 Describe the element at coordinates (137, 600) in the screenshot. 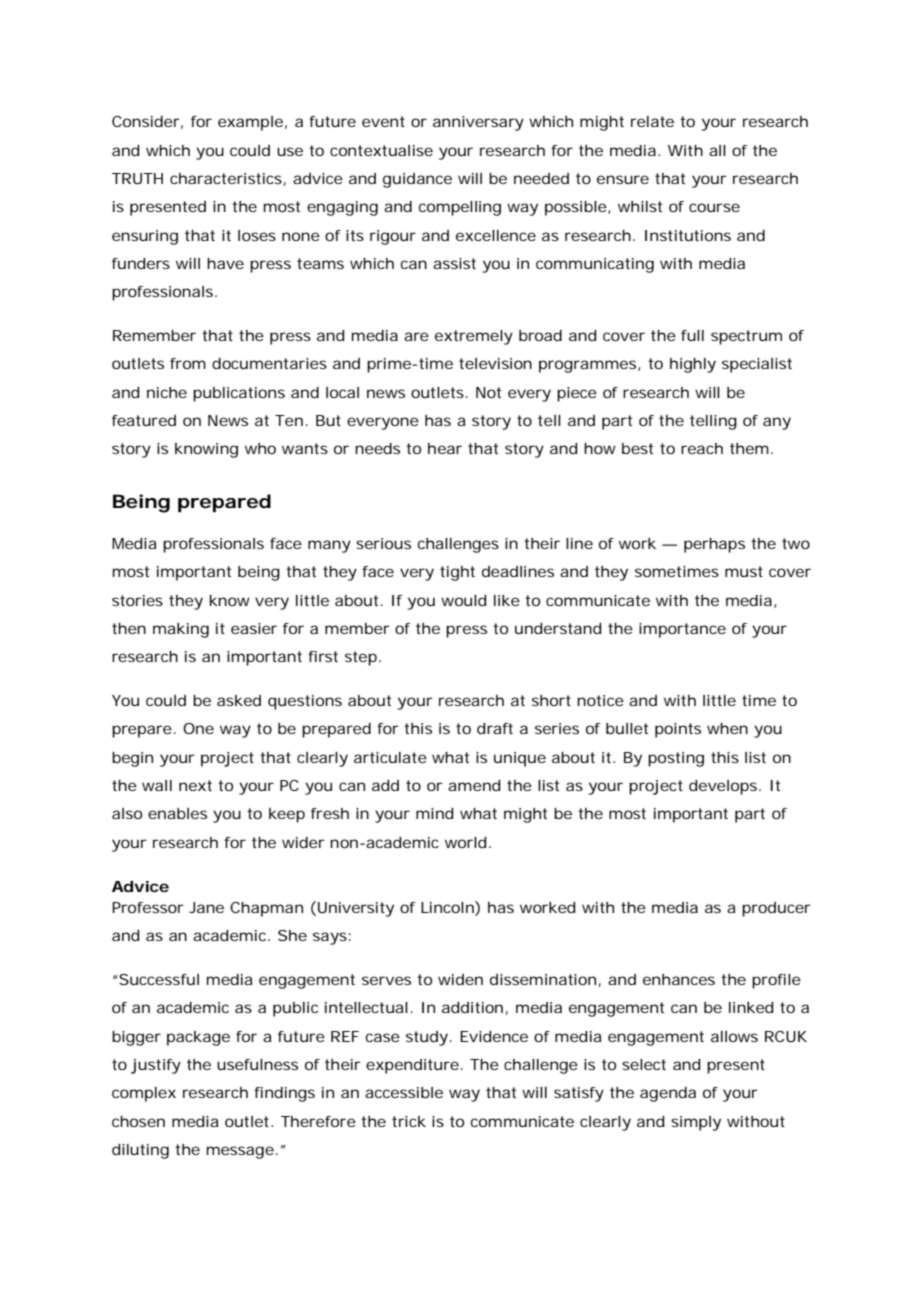

I see `stories` at that location.
